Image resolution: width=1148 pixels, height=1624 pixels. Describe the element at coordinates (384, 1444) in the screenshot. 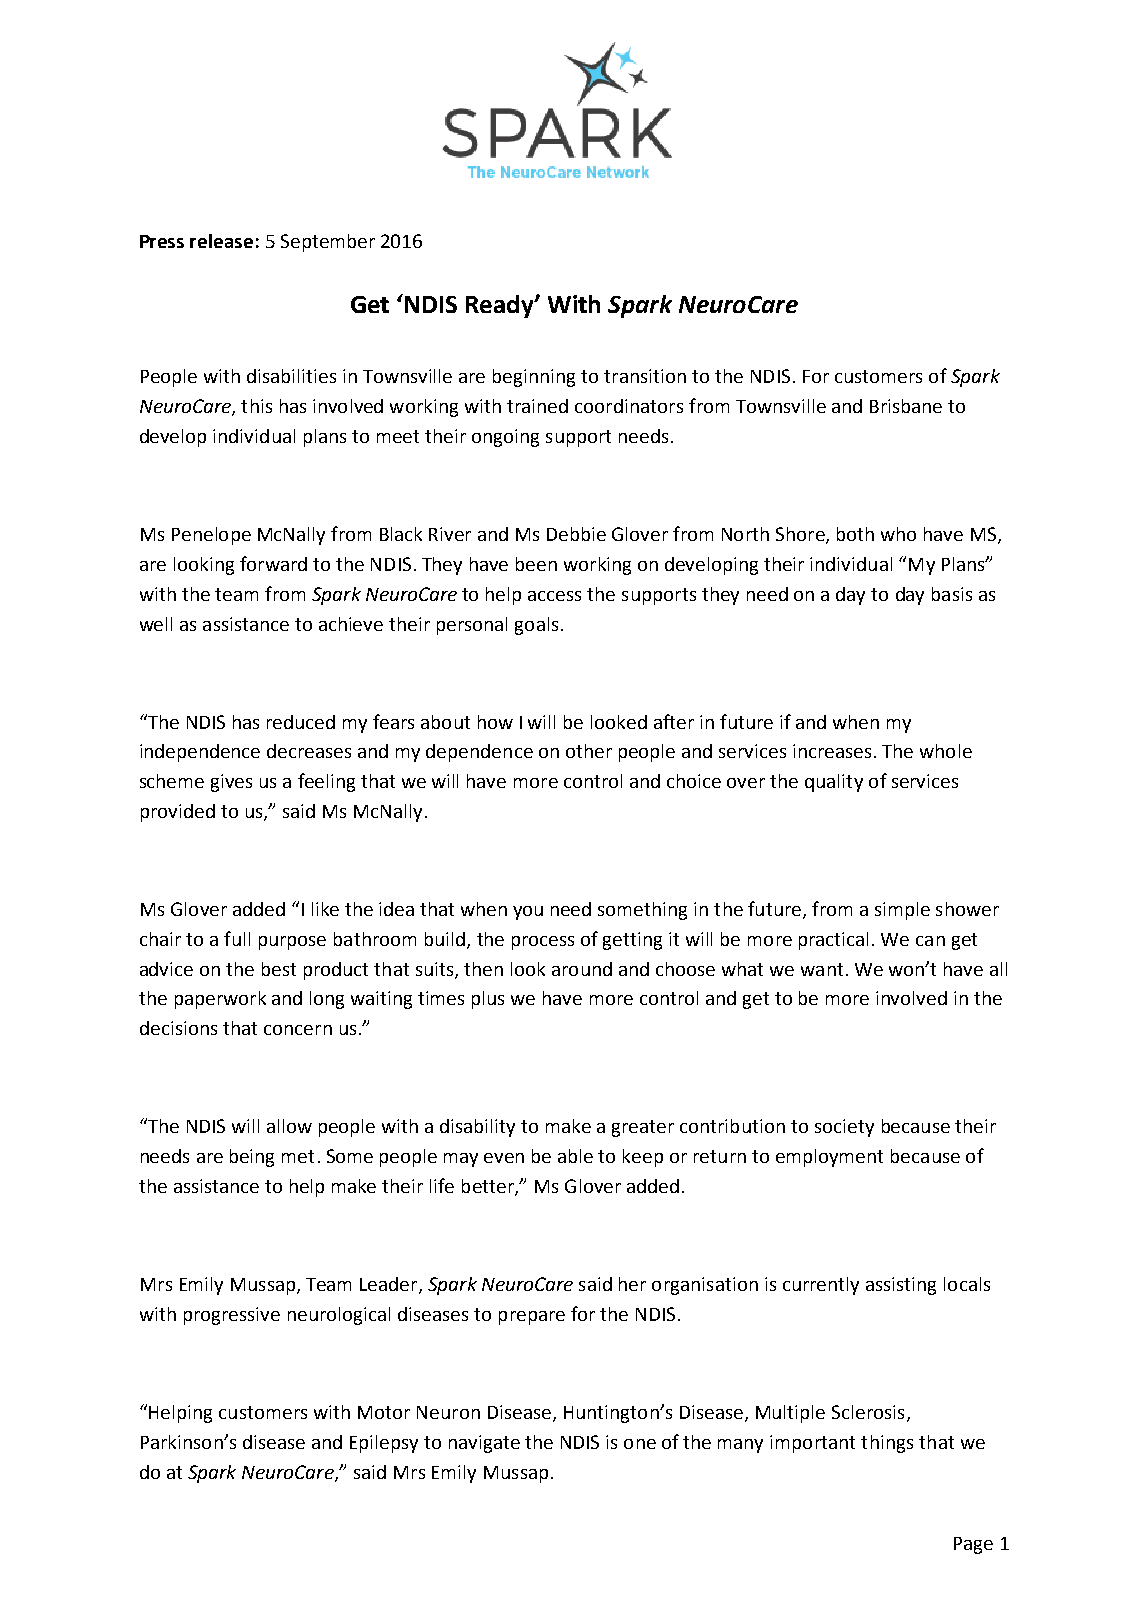

I see `Epilepsy` at that location.
